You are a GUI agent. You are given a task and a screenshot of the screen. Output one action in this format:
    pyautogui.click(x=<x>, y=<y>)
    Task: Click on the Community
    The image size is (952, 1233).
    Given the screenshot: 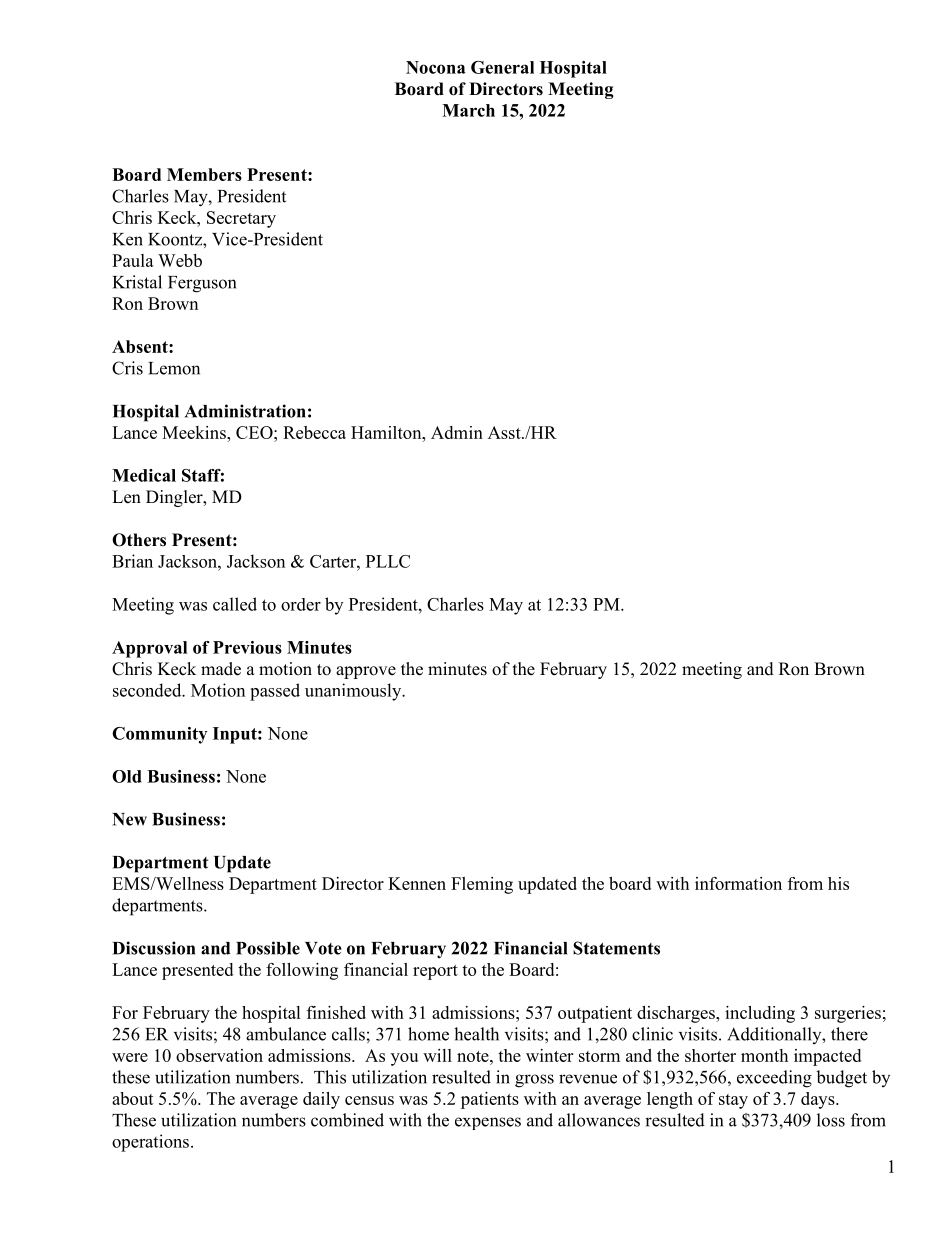 What is the action you would take?
    pyautogui.click(x=159, y=735)
